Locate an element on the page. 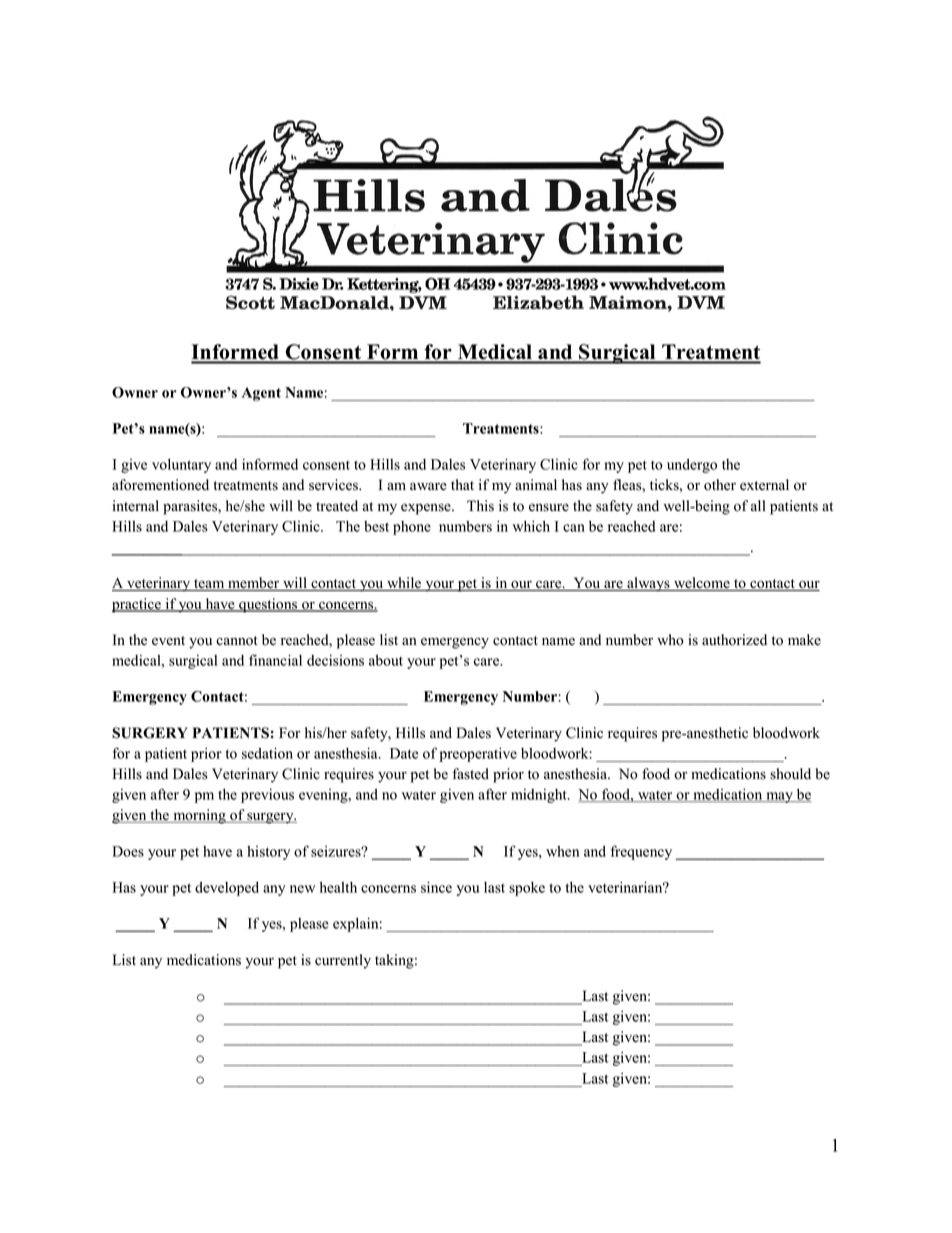  Agent is located at coordinates (261, 394).
